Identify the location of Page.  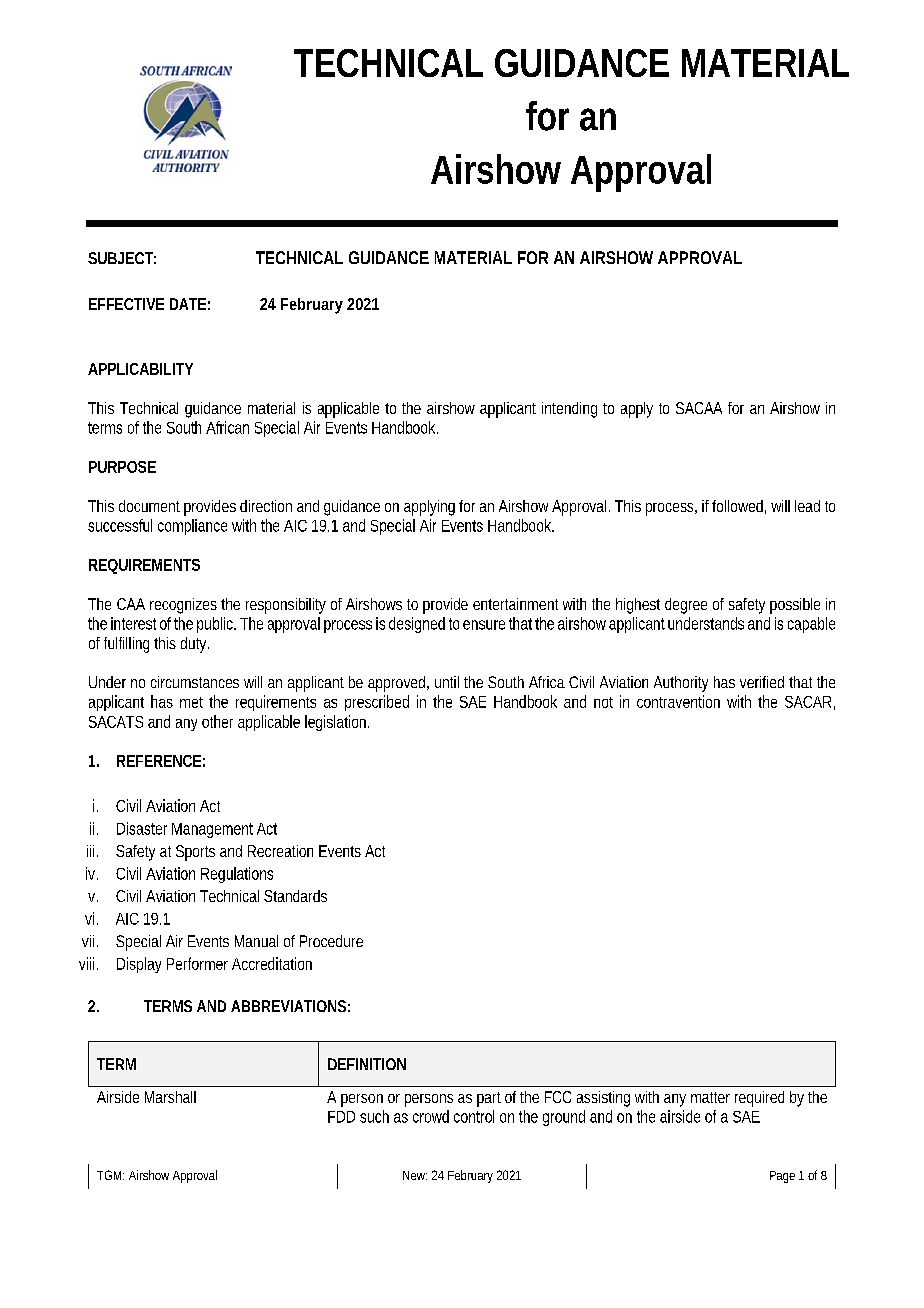
(782, 1177).
